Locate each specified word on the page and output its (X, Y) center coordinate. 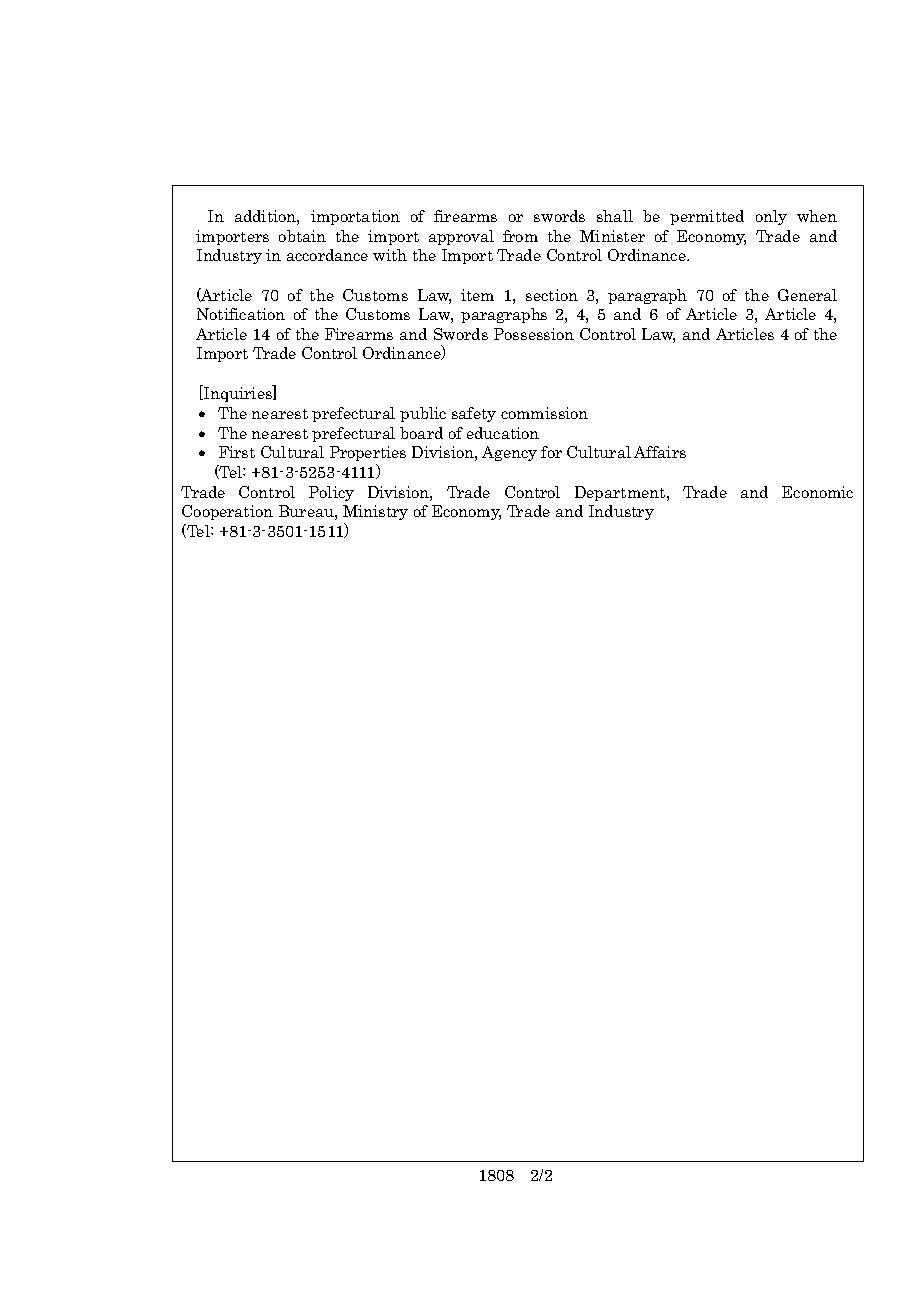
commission (544, 413)
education (503, 433)
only (771, 217)
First (237, 452)
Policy (331, 493)
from (520, 236)
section (552, 295)
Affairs (660, 452)
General (807, 295)
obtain (302, 236)
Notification (241, 314)
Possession (534, 334)
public (423, 414)
